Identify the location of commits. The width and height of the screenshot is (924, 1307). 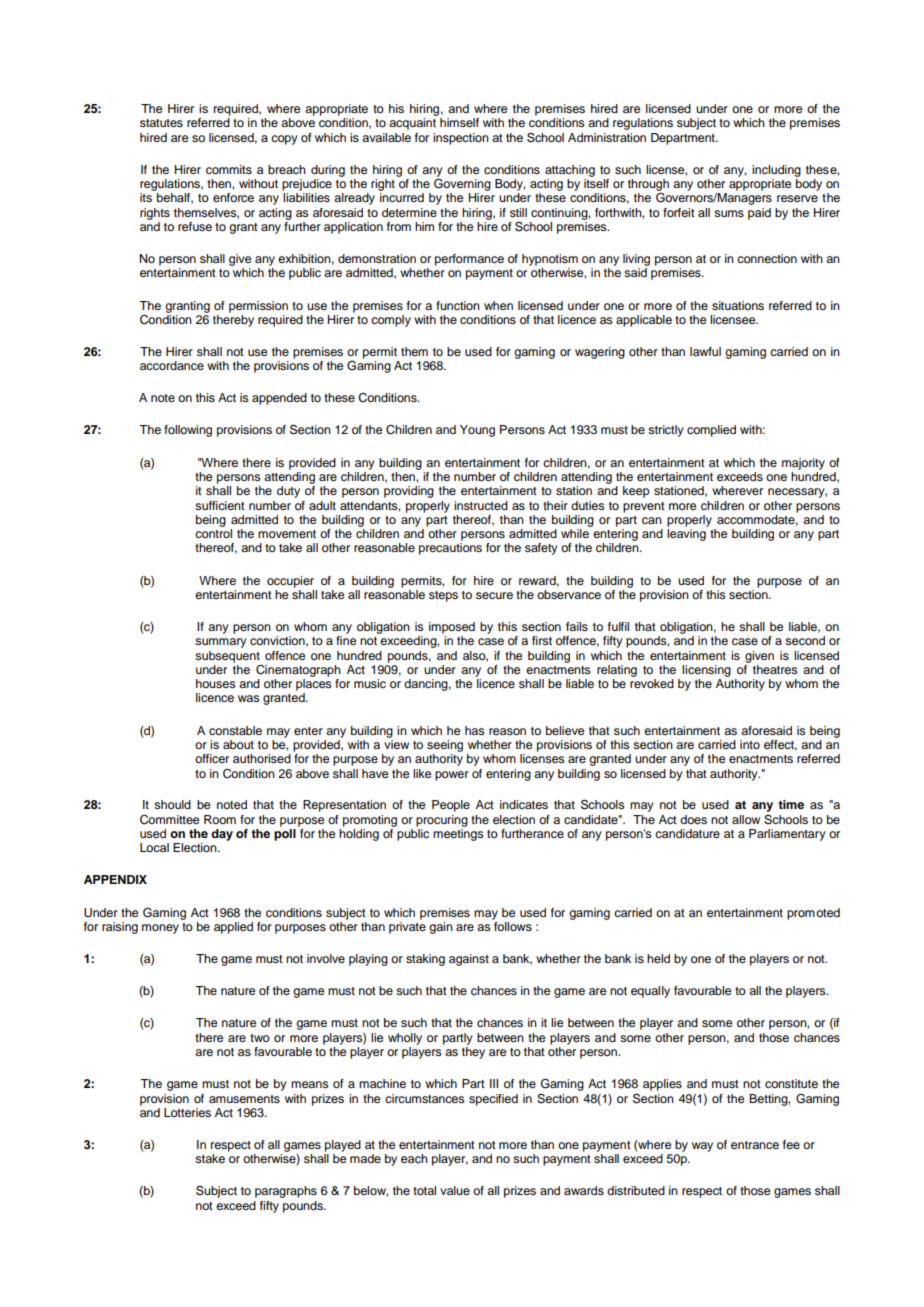
(229, 169).
